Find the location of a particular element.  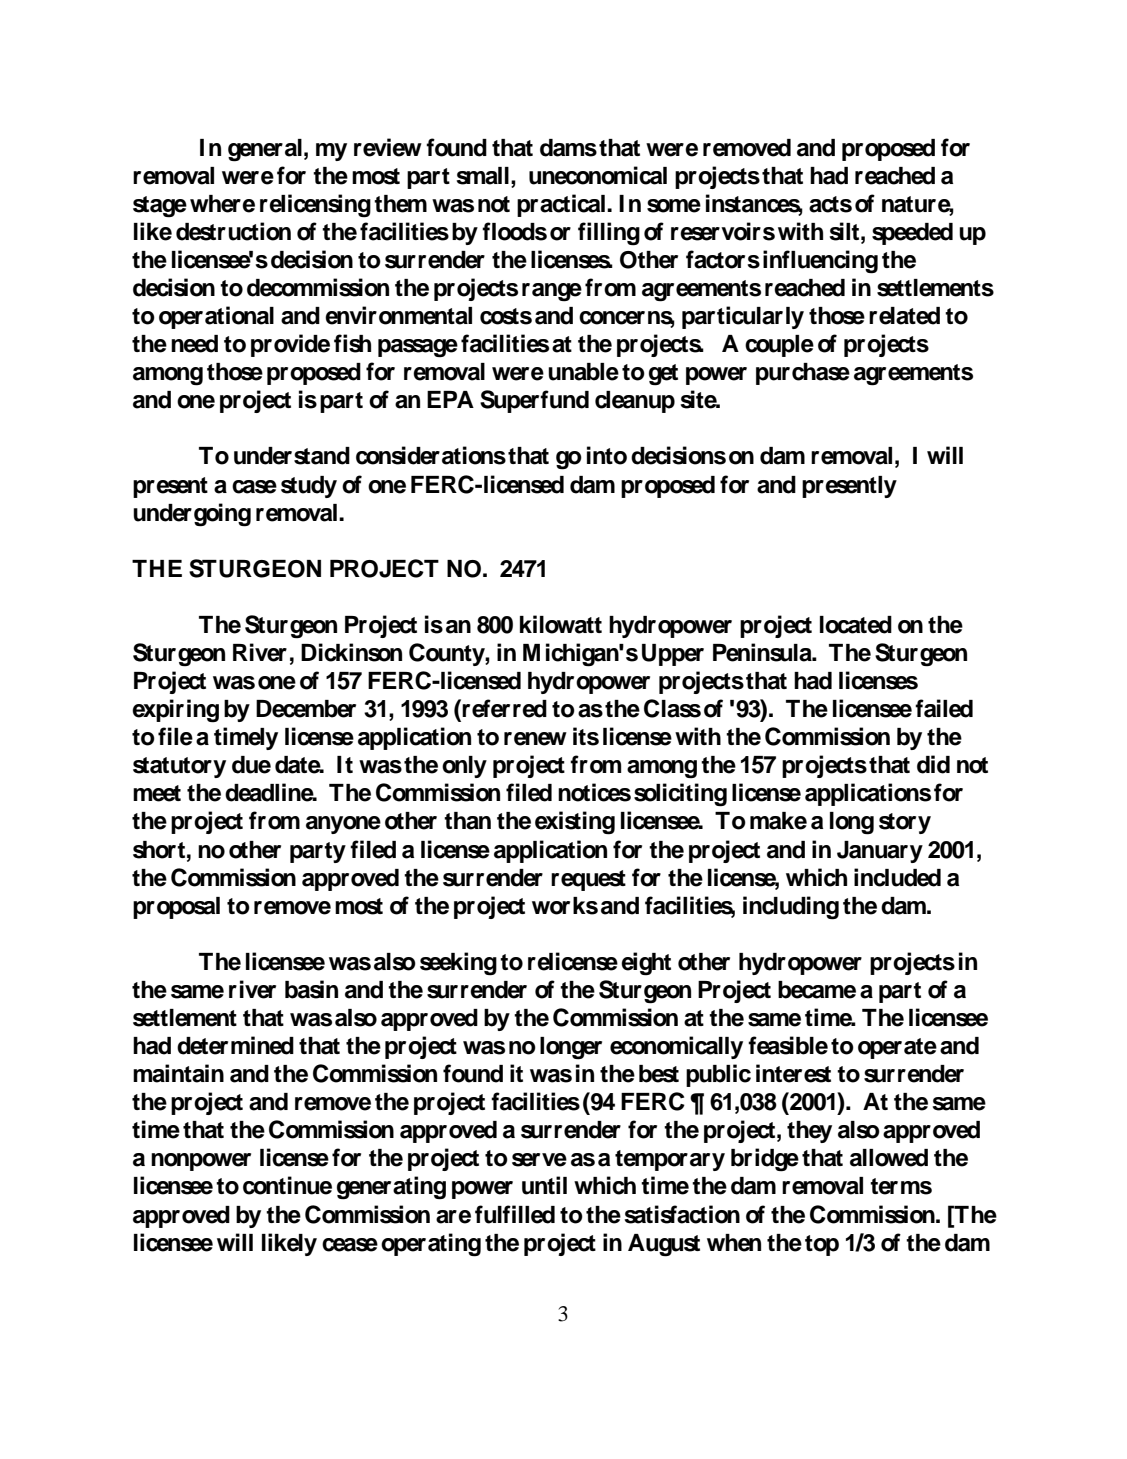

case is located at coordinates (254, 487).
